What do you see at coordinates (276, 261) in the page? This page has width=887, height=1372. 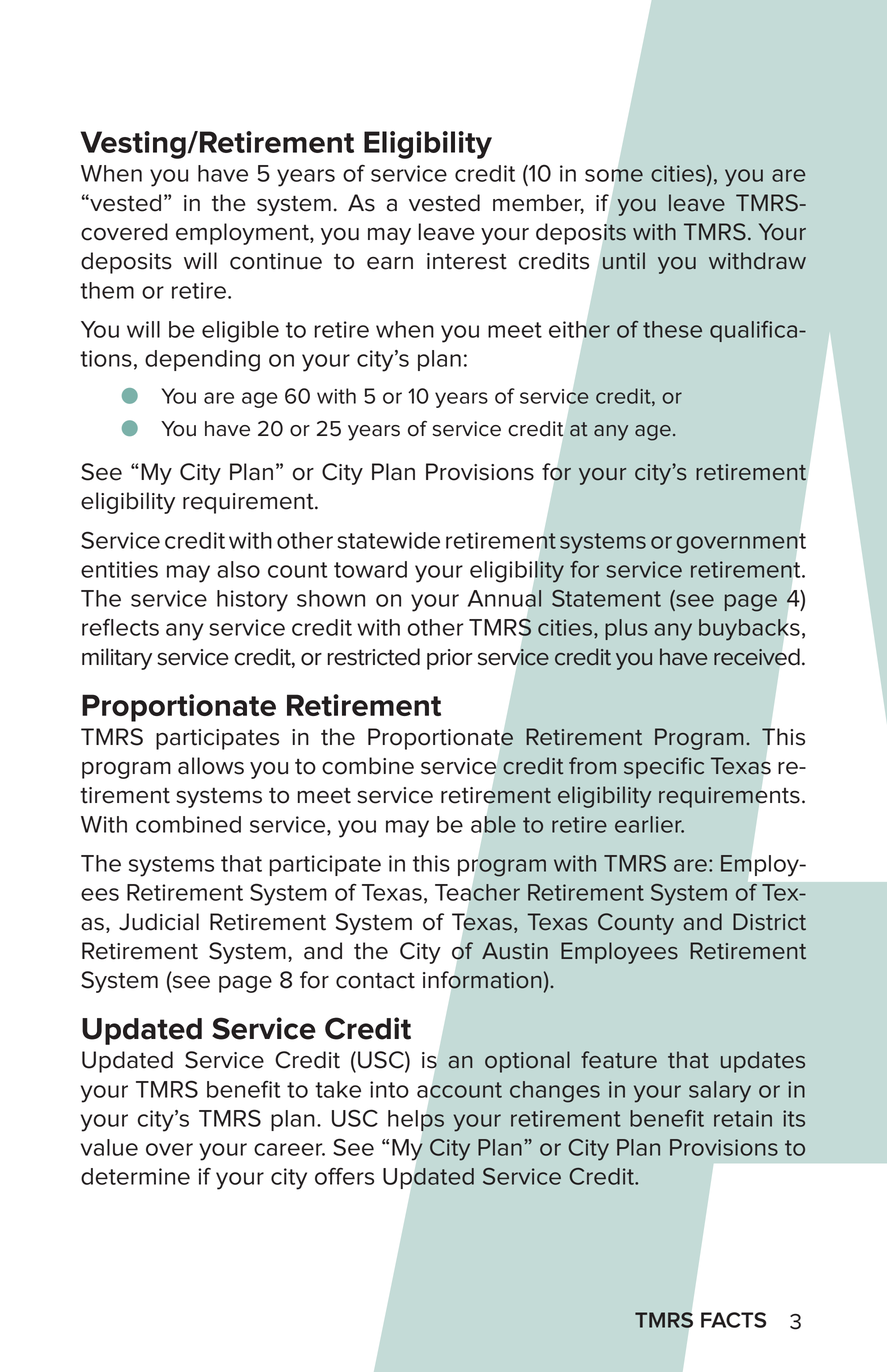 I see `continue` at bounding box center [276, 261].
